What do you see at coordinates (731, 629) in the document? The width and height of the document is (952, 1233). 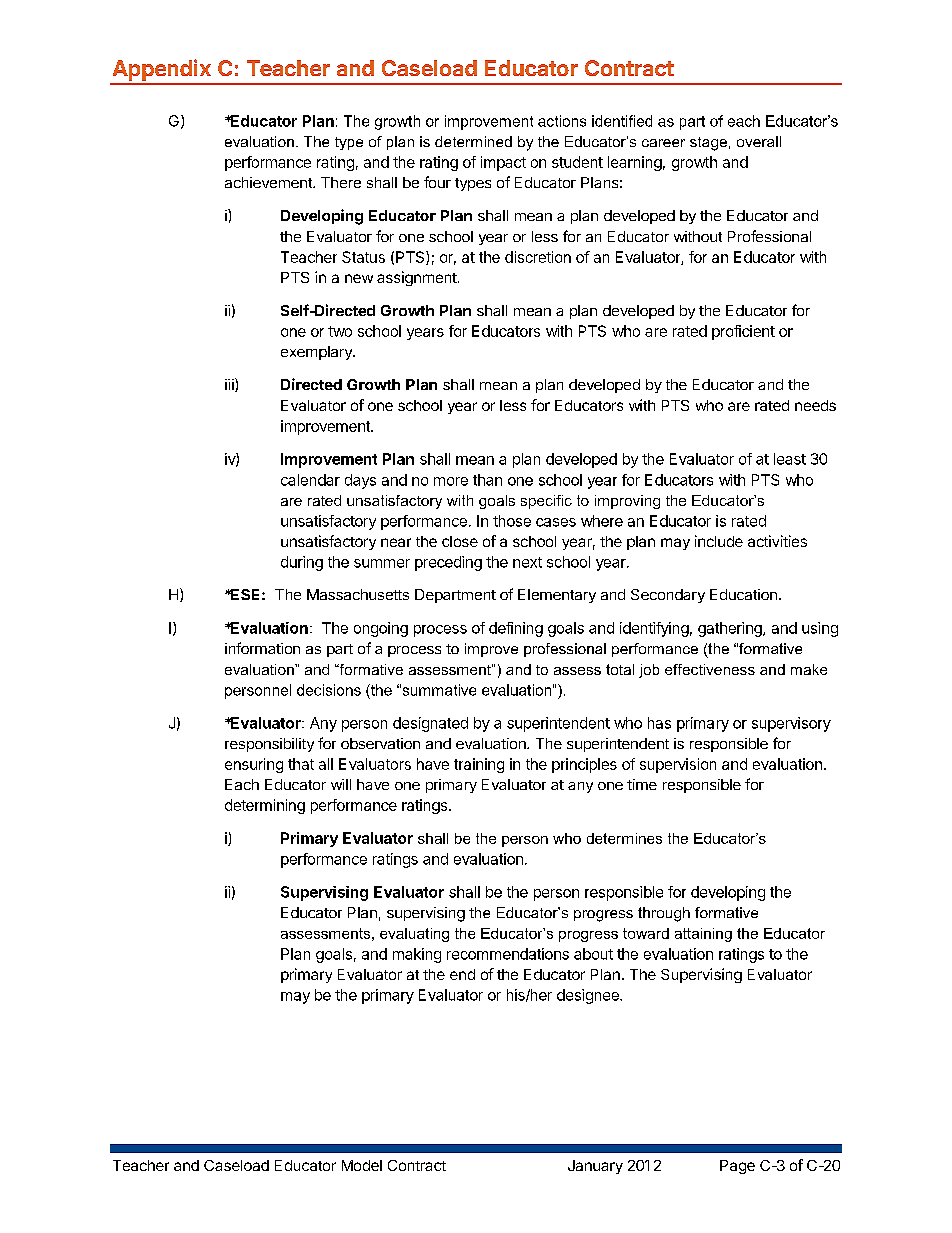 I see `gathering` at bounding box center [731, 629].
